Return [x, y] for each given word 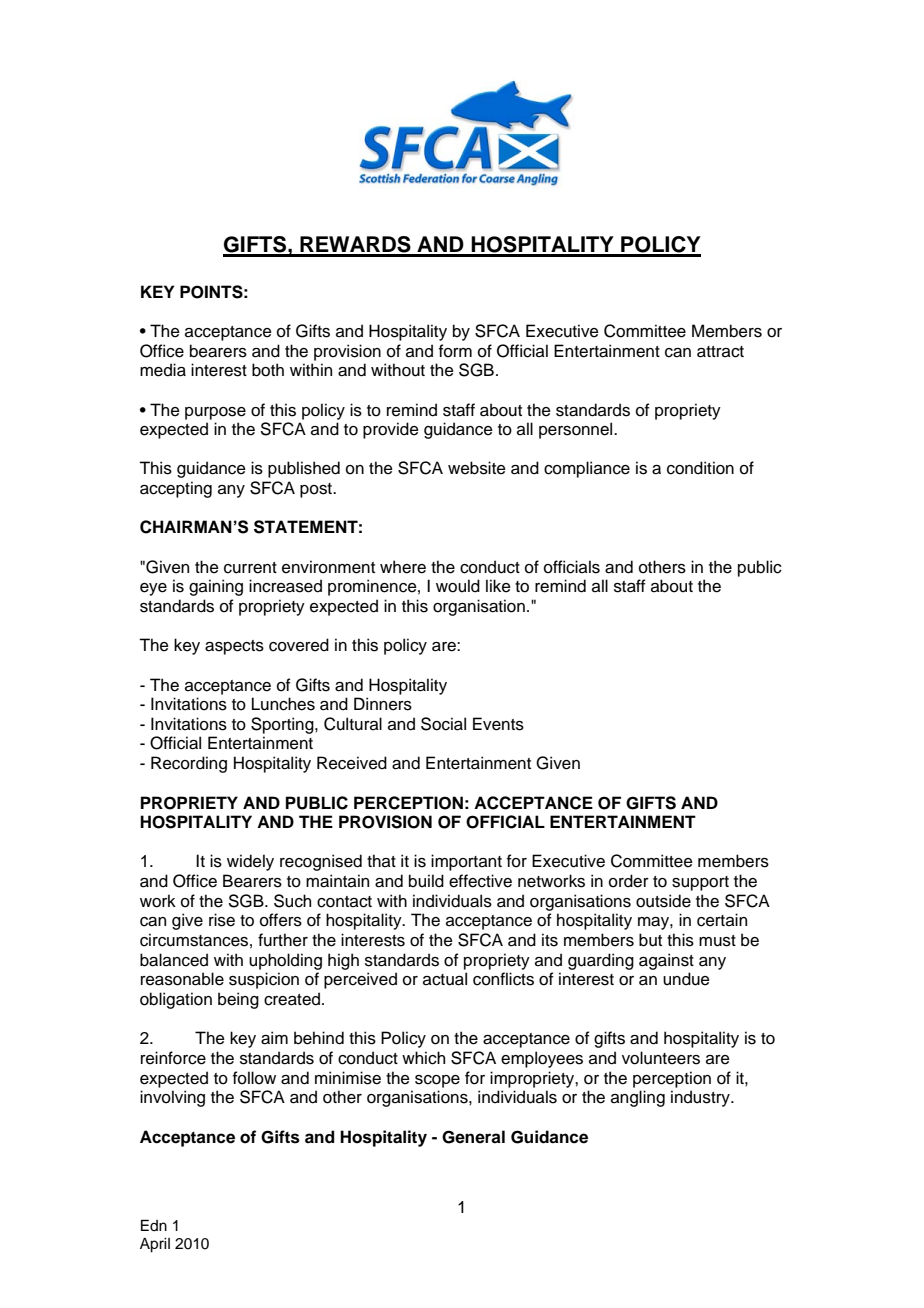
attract [720, 352]
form [455, 351]
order [629, 881]
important [466, 862]
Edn [154, 1225]
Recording [189, 764]
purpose [215, 413]
